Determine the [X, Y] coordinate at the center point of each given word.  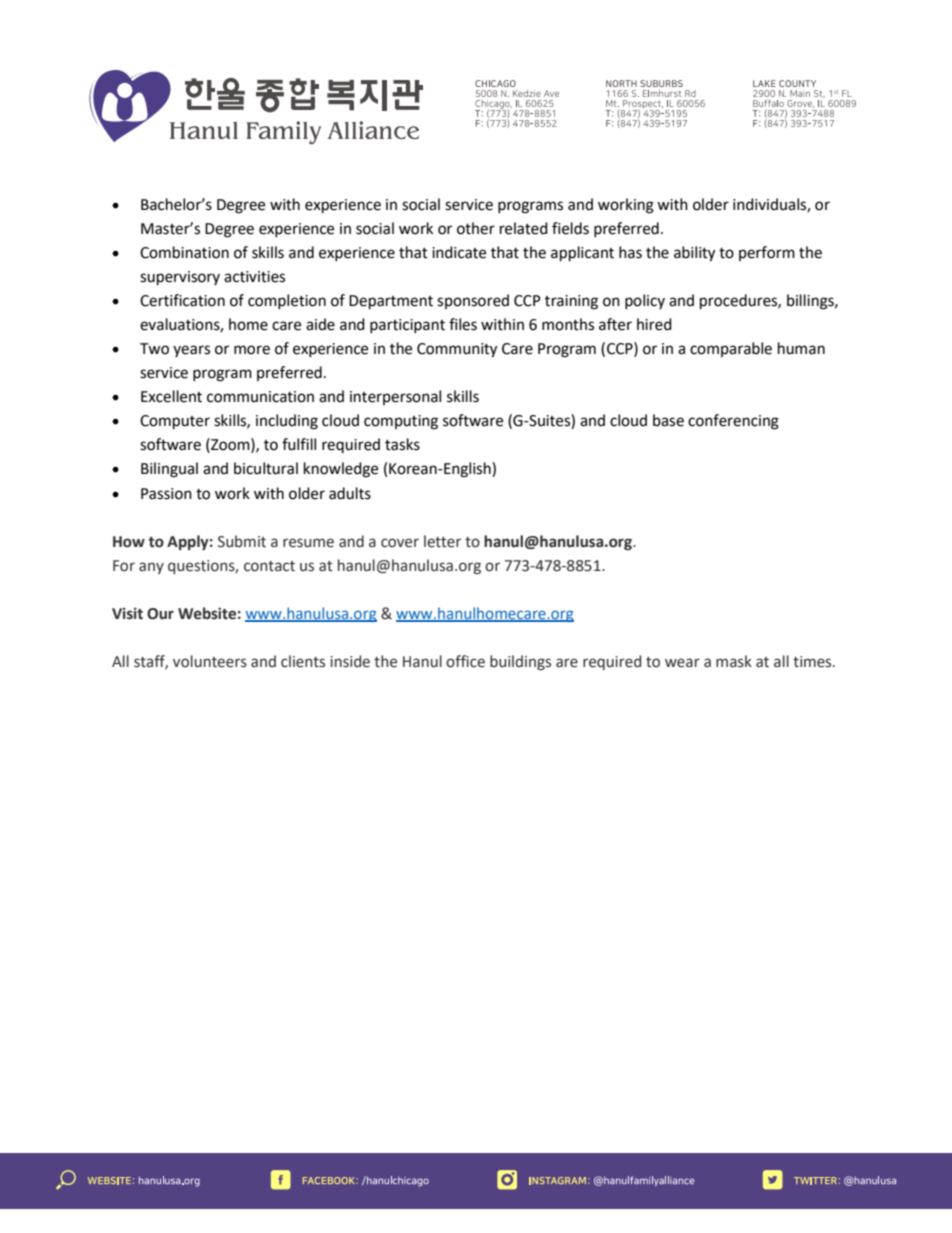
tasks [402, 444]
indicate [459, 252]
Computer [175, 422]
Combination [184, 252]
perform [767, 253]
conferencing [733, 422]
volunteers [210, 661]
